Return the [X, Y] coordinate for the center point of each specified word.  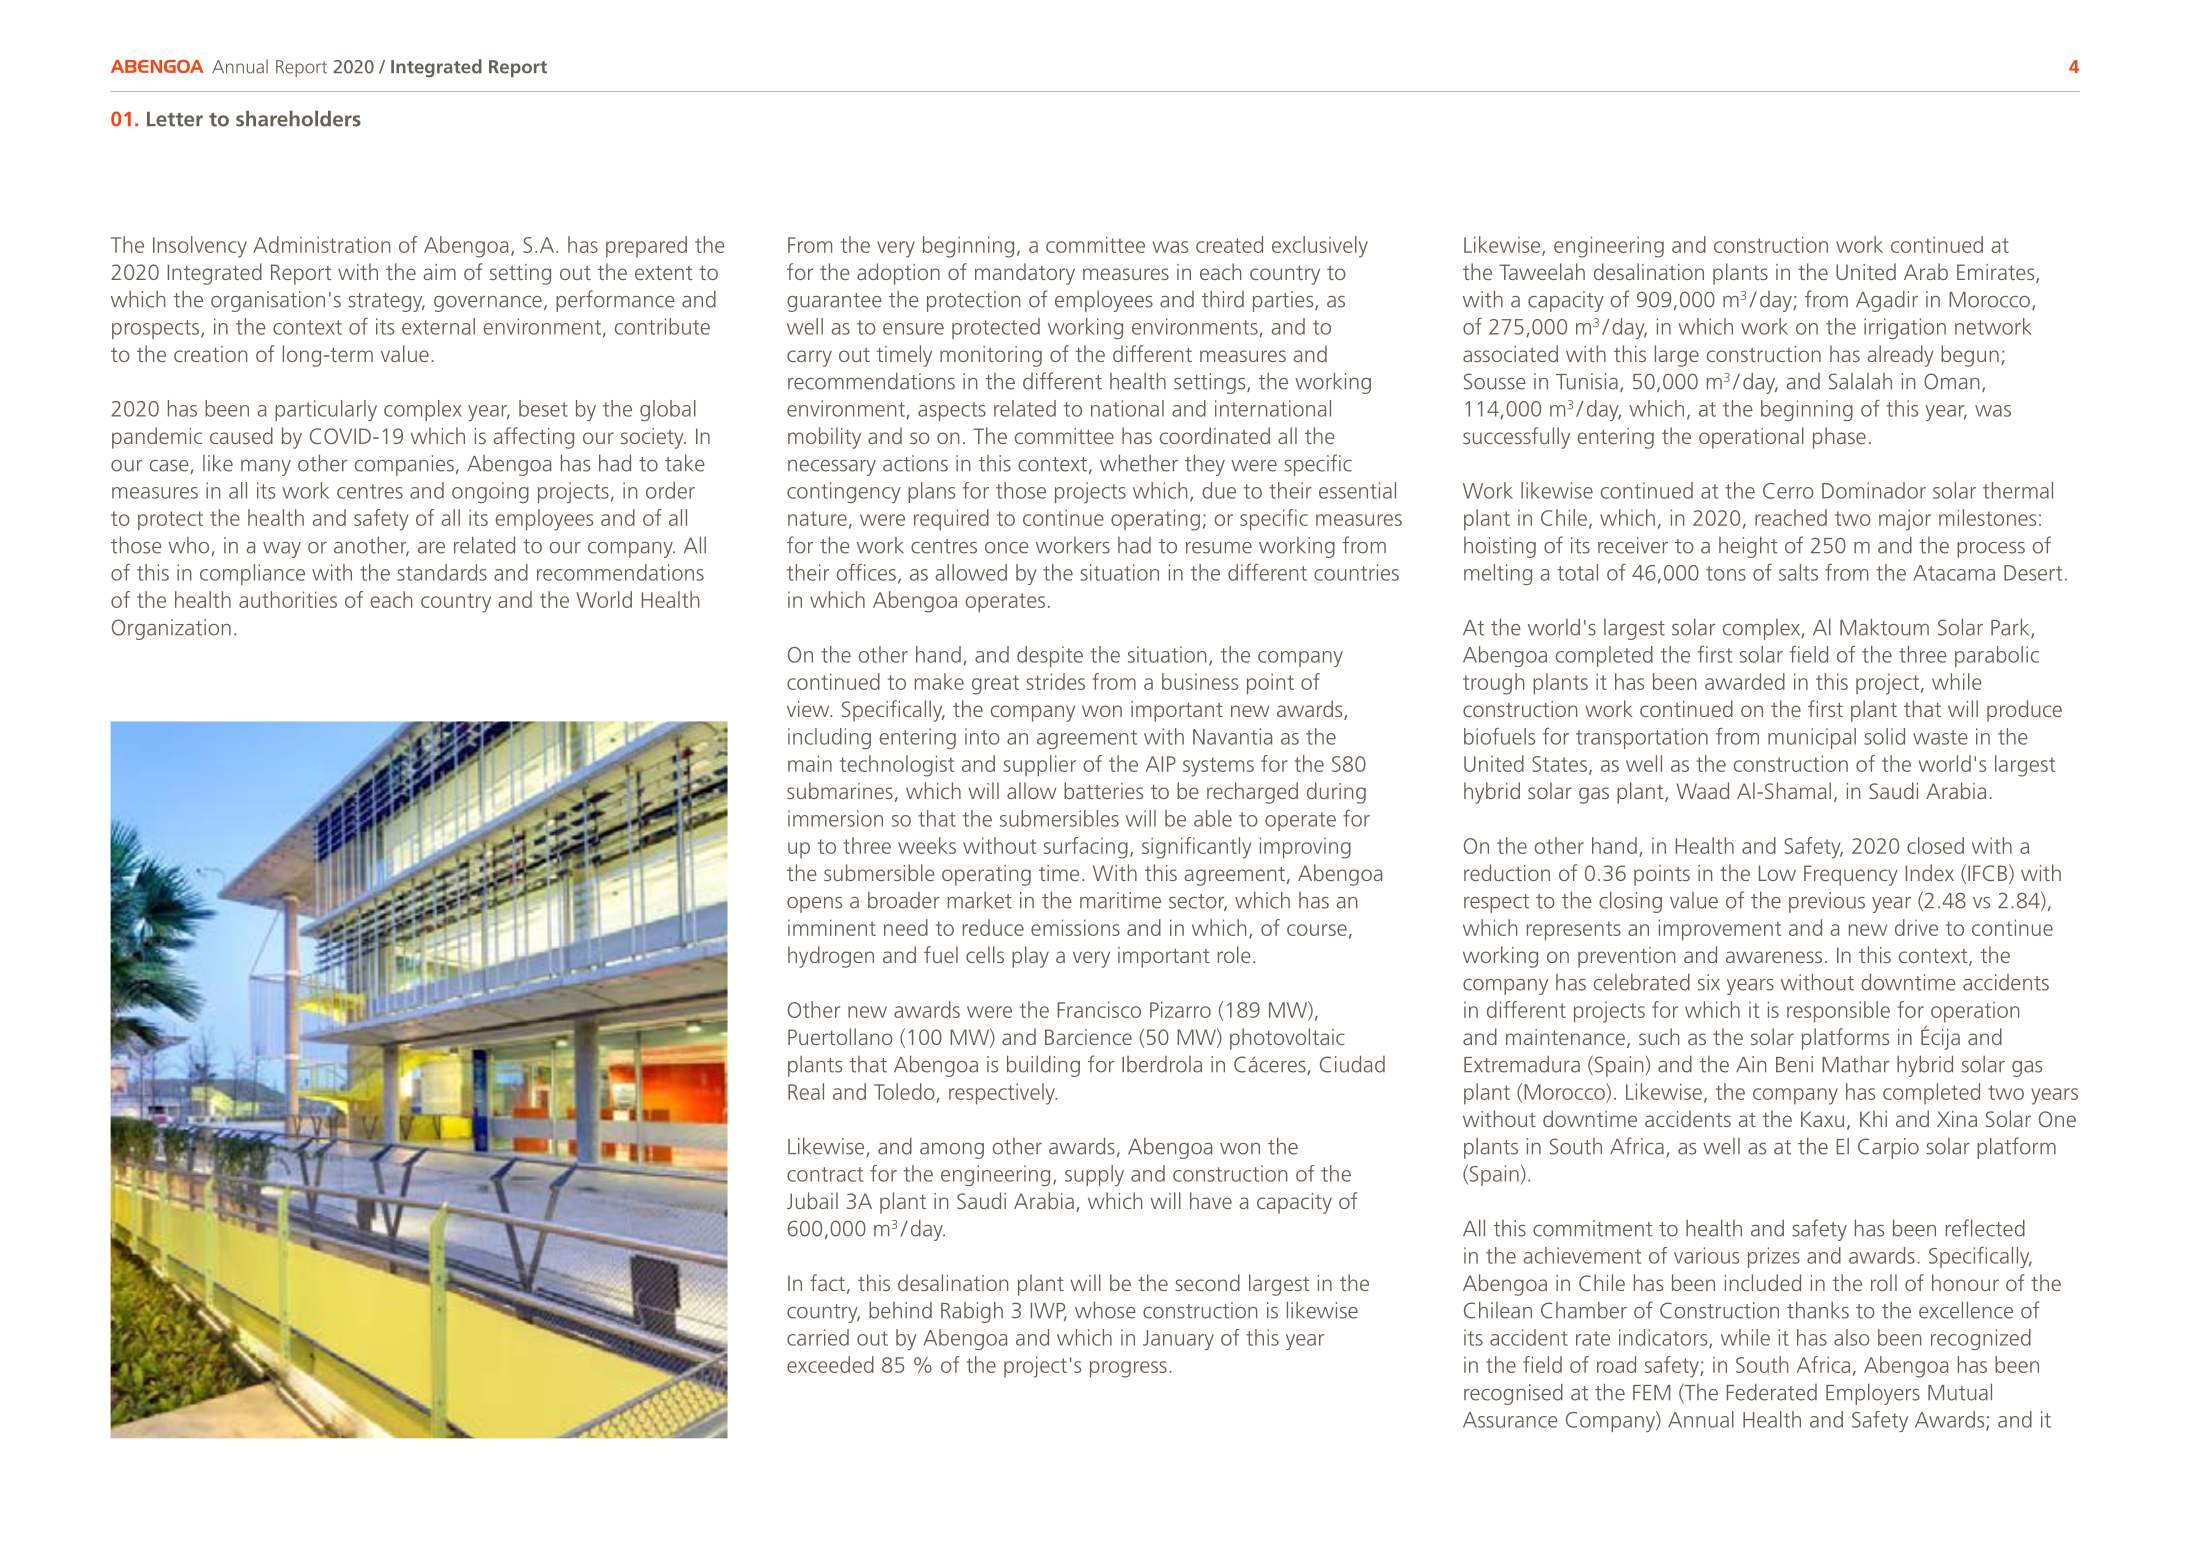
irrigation [1905, 328]
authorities [288, 599]
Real [806, 1091]
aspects [952, 411]
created [1229, 244]
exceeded [830, 1364]
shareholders [298, 118]
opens [814, 905]
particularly [326, 410]
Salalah [1860, 381]
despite [1050, 656]
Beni [1794, 1064]
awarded [1745, 681]
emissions [1075, 927]
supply [1094, 1175]
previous [1827, 902]
